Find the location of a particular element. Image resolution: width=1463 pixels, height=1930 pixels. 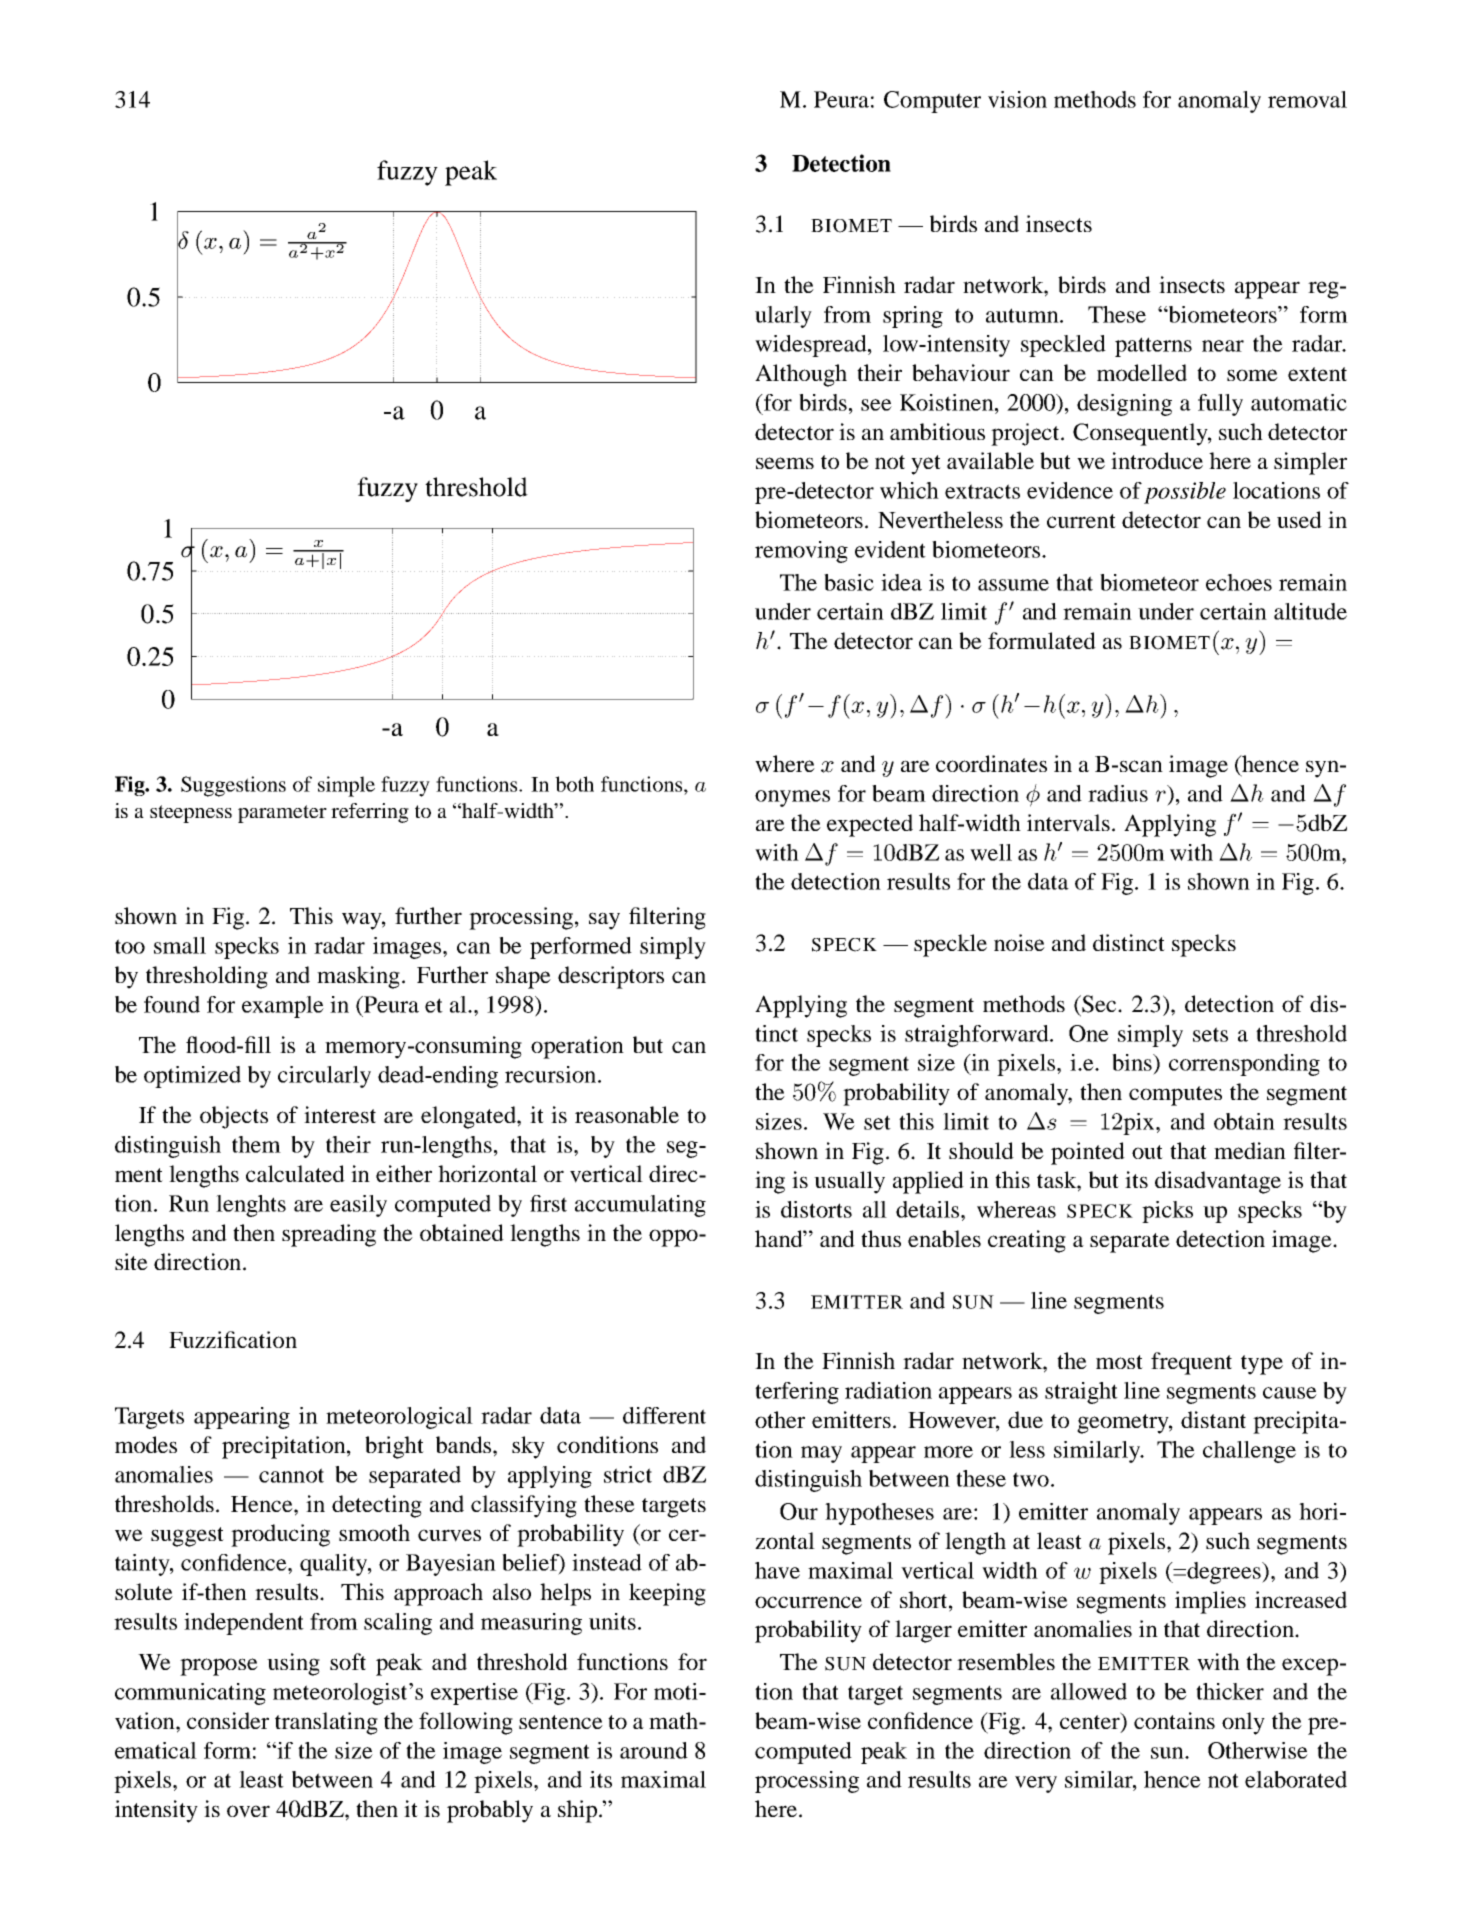

optimized is located at coordinates (192, 1077).
